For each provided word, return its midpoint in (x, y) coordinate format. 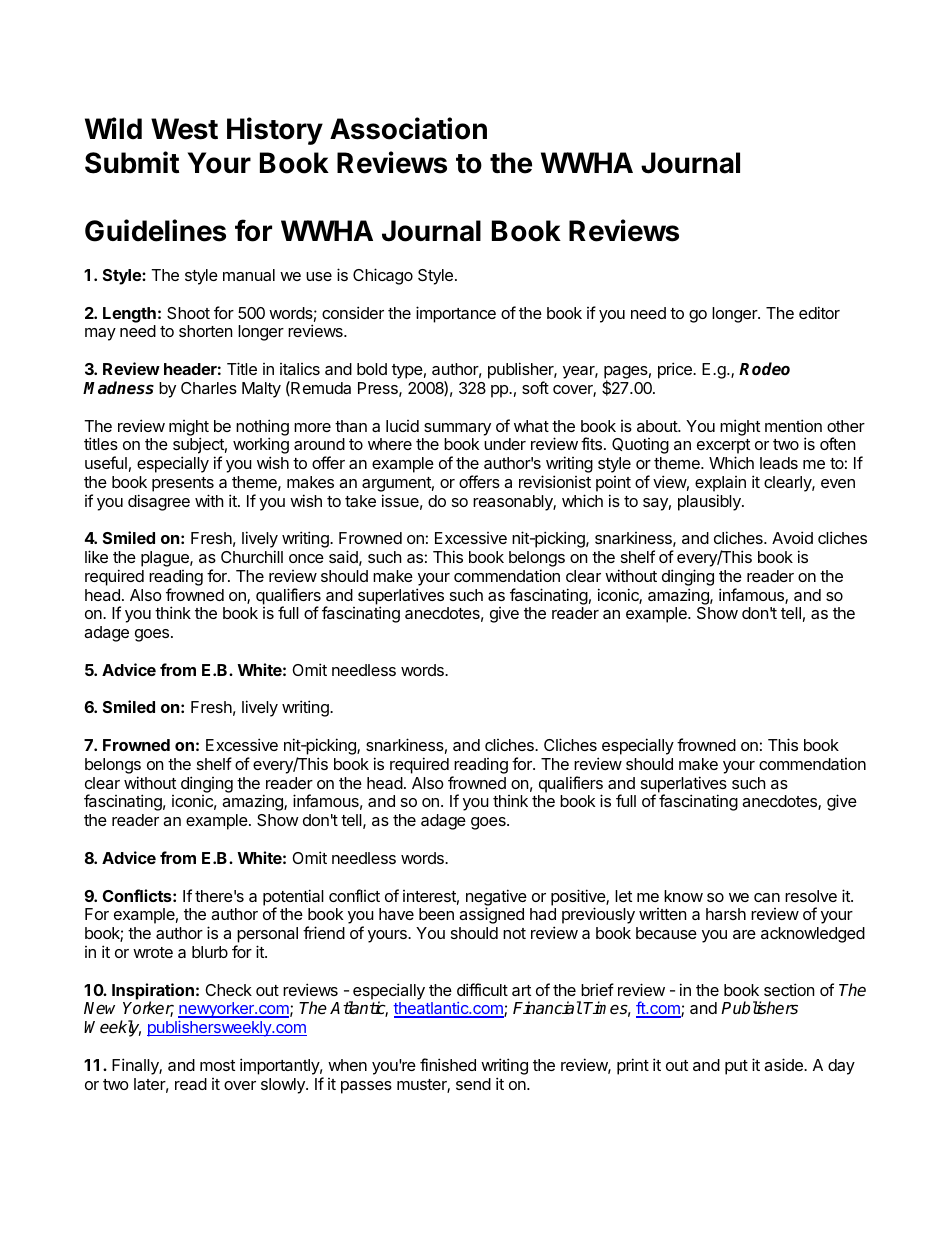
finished (448, 1064)
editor (819, 312)
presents (183, 484)
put (736, 1067)
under (505, 444)
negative (496, 898)
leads (779, 463)
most (217, 1065)
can (767, 897)
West (184, 129)
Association (408, 128)
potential (293, 898)
